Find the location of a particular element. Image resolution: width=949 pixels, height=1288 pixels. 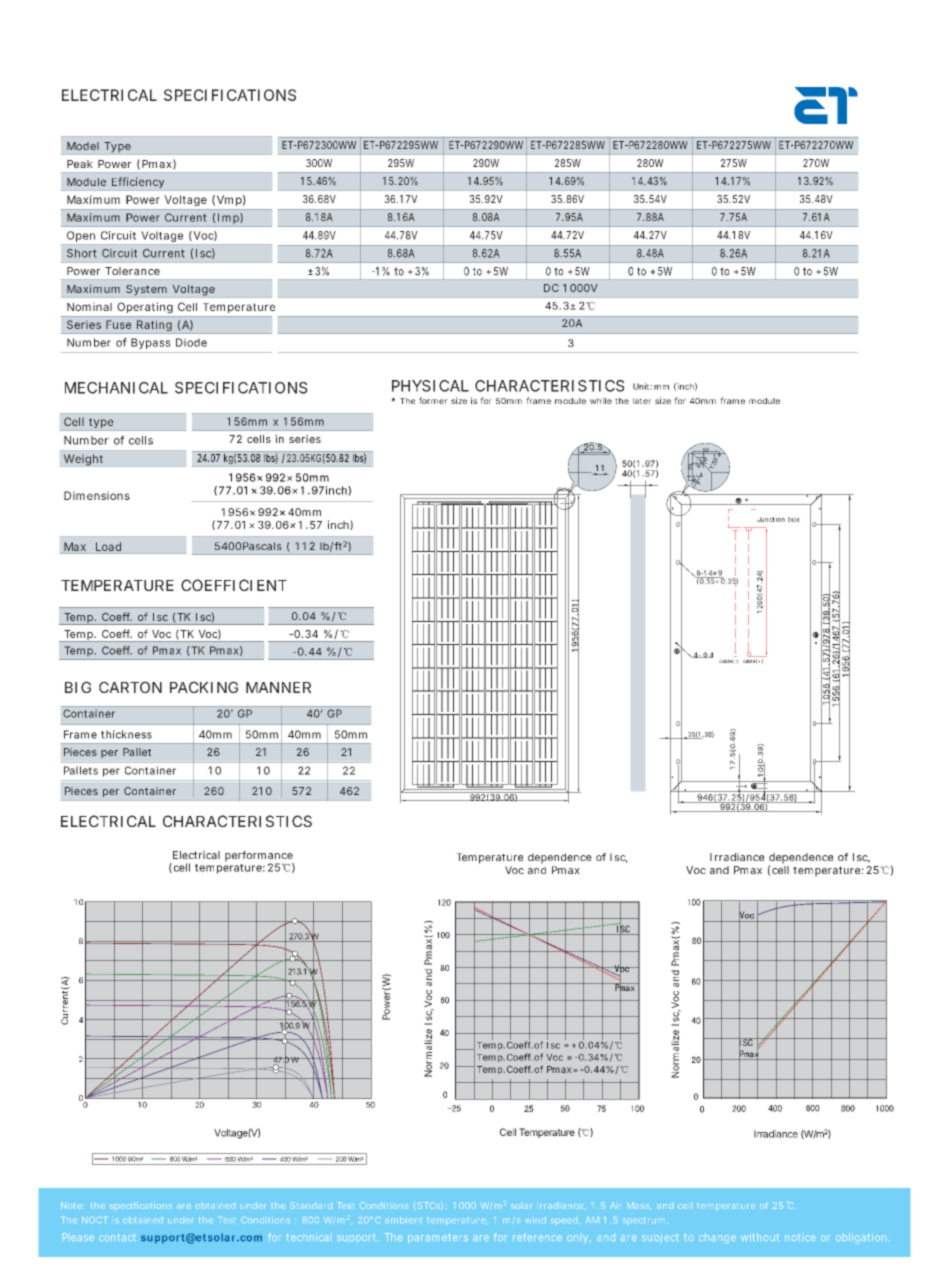

former is located at coordinates (433, 400).
